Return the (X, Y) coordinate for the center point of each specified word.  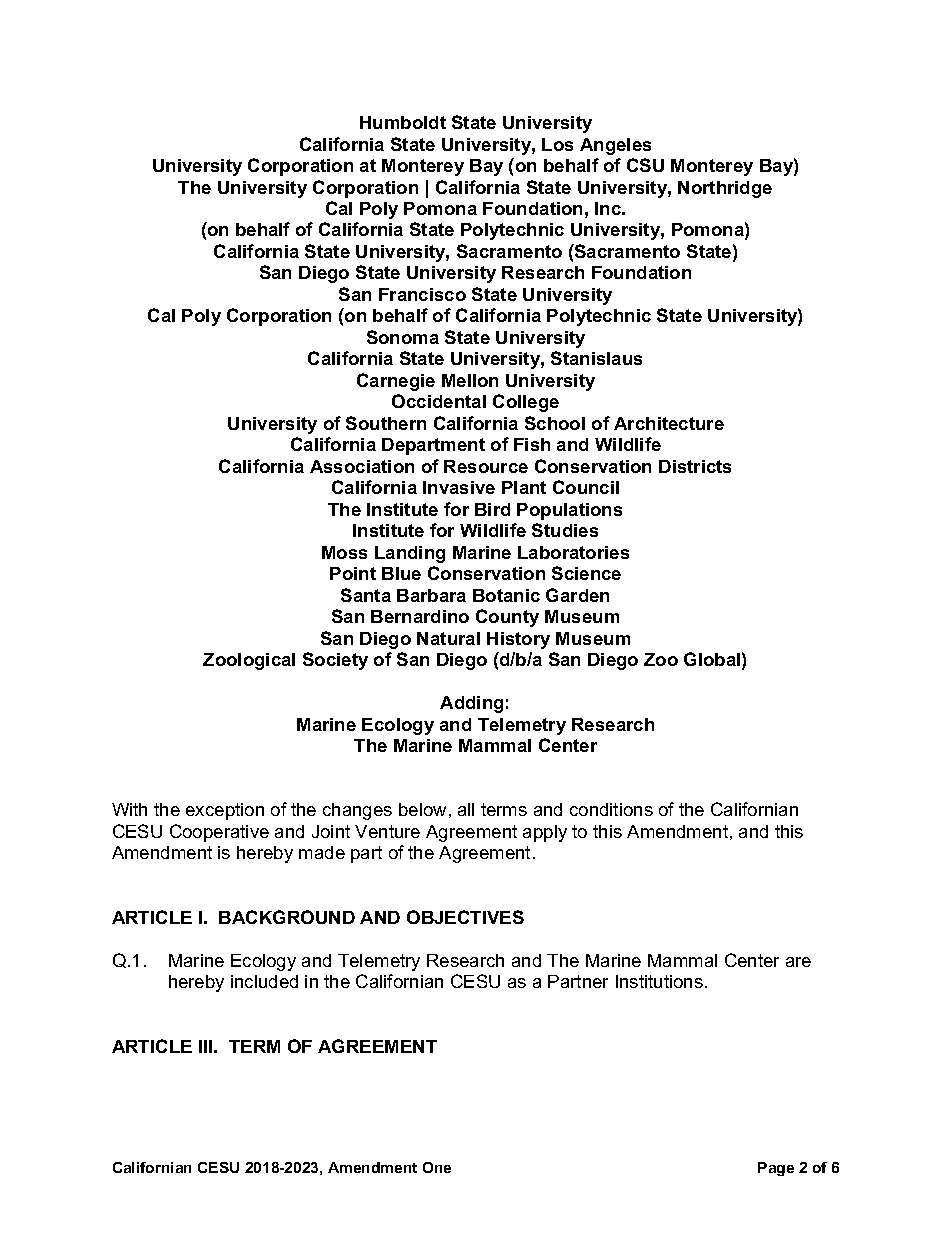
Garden (577, 595)
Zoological (249, 661)
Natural (448, 638)
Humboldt (403, 122)
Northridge (725, 189)
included (264, 981)
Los (557, 144)
